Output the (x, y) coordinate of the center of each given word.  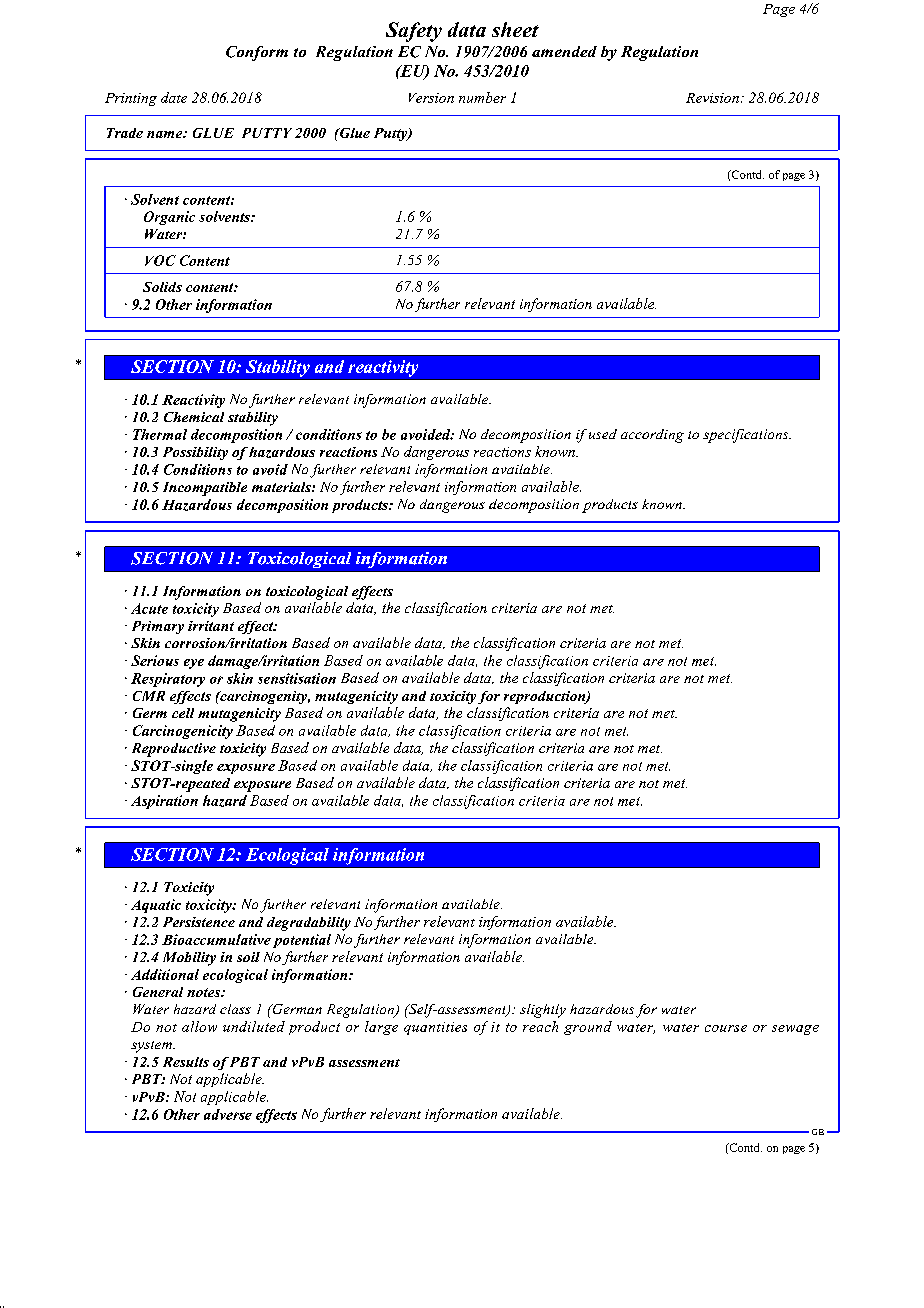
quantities (435, 1028)
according (652, 436)
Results (186, 1062)
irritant (211, 626)
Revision (712, 98)
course (726, 1028)
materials (282, 487)
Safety (414, 32)
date (174, 97)
